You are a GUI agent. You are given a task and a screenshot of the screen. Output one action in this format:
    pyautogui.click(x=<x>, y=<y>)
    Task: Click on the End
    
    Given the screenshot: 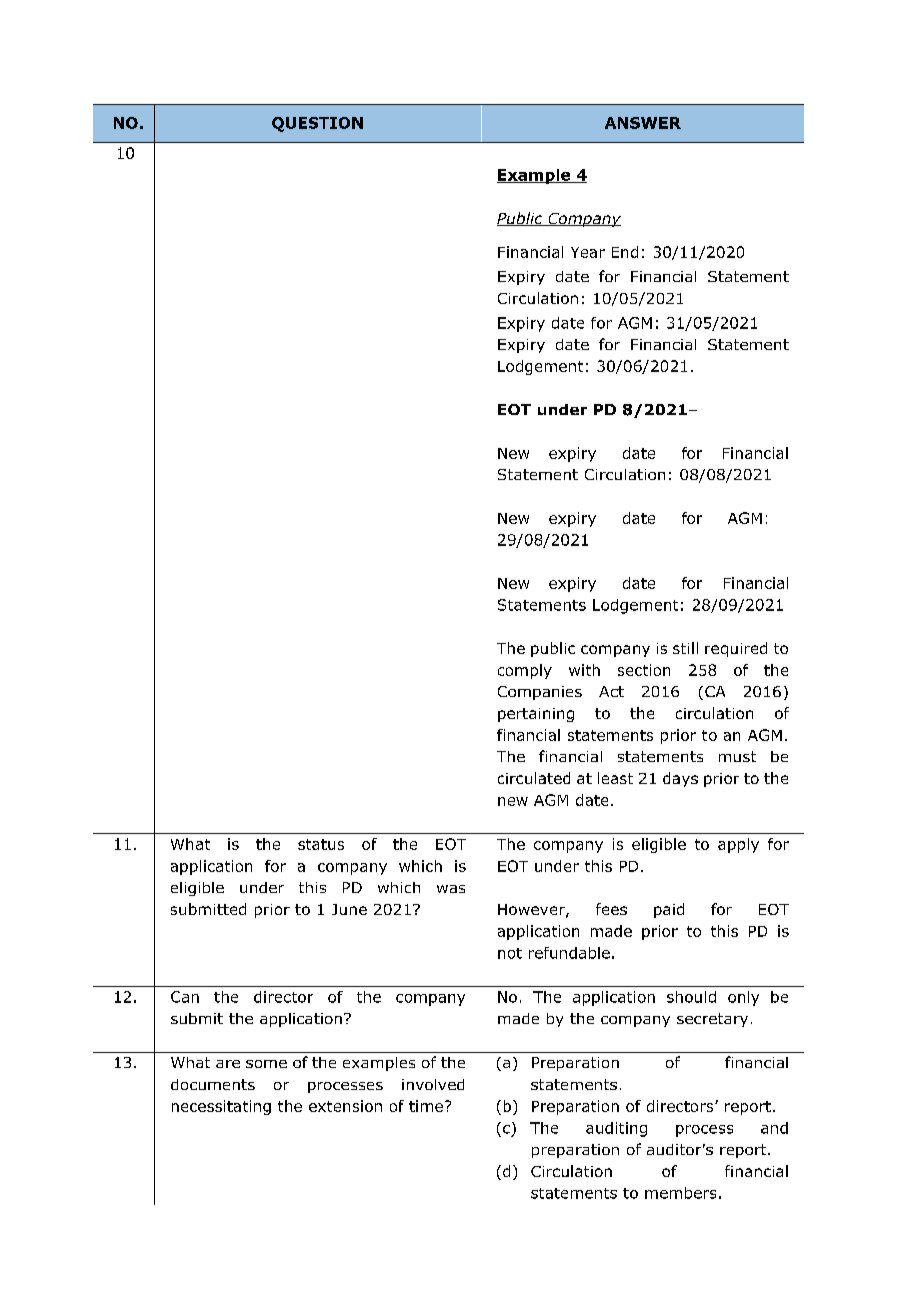 What is the action you would take?
    pyautogui.click(x=625, y=252)
